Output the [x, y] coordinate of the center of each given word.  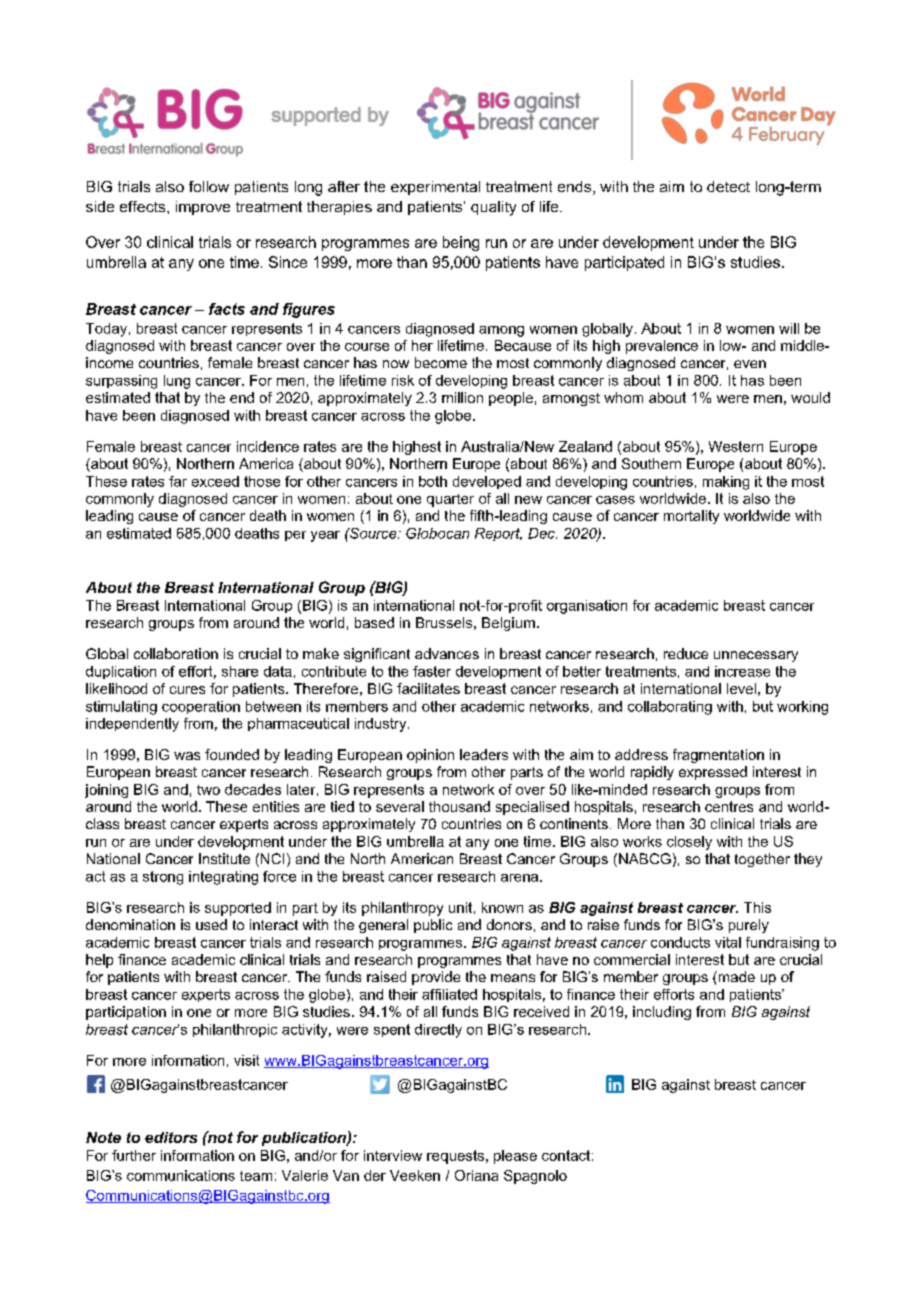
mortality [691, 517]
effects [144, 206]
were [733, 399]
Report [498, 534]
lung [177, 382]
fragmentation [718, 756]
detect [728, 186]
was [187, 756]
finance [142, 959]
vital [728, 942]
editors [171, 1137]
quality [493, 208]
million [462, 397]
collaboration [176, 653]
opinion [430, 756]
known [502, 907]
